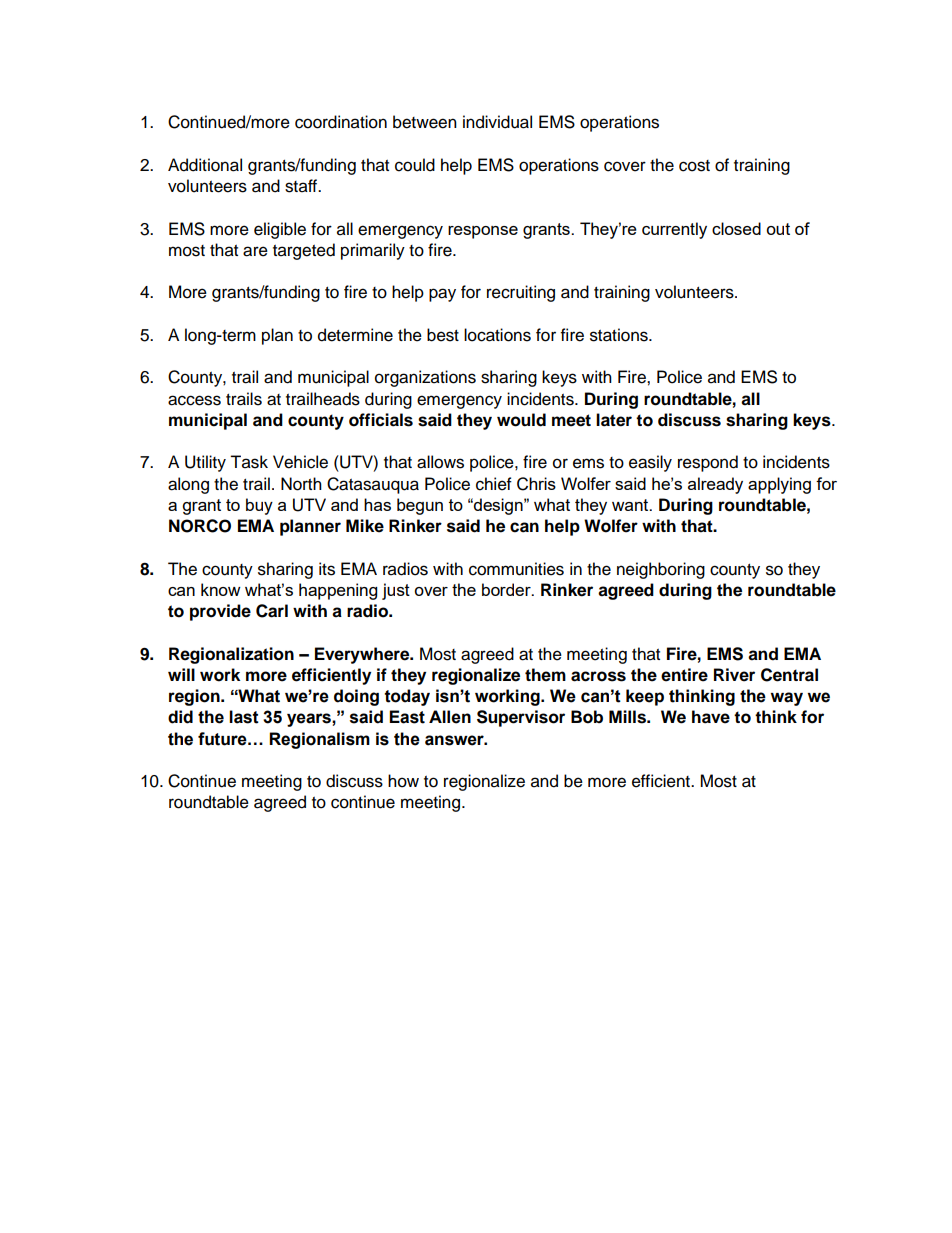 This page has width=952, height=1233. What do you see at coordinates (497, 335) in the page?
I see `locations` at bounding box center [497, 335].
